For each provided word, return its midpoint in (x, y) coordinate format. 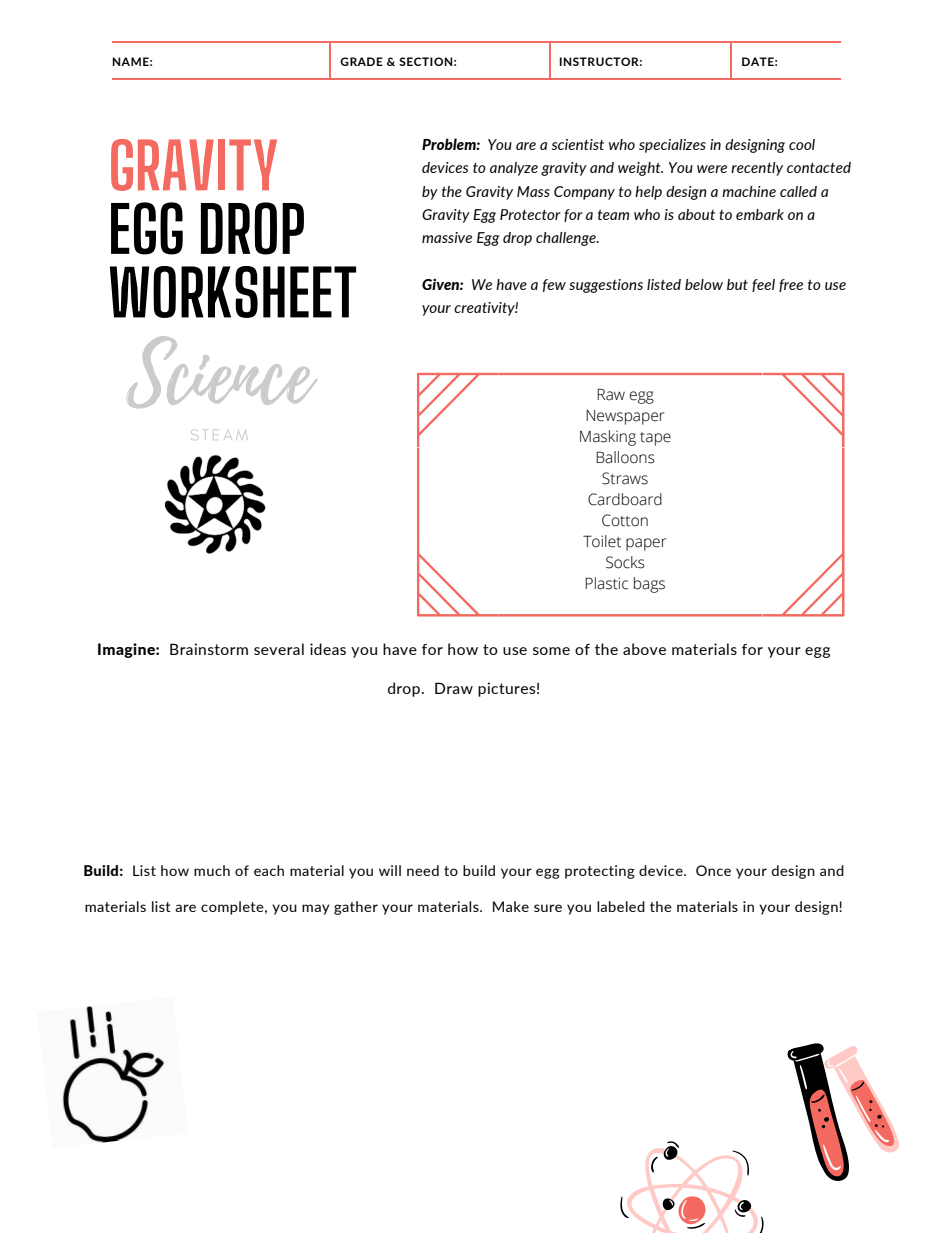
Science (222, 372)
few (554, 285)
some (551, 651)
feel (763, 285)
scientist (578, 144)
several (279, 649)
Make (511, 906)
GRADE (361, 61)
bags (649, 585)
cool (802, 144)
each (269, 870)
